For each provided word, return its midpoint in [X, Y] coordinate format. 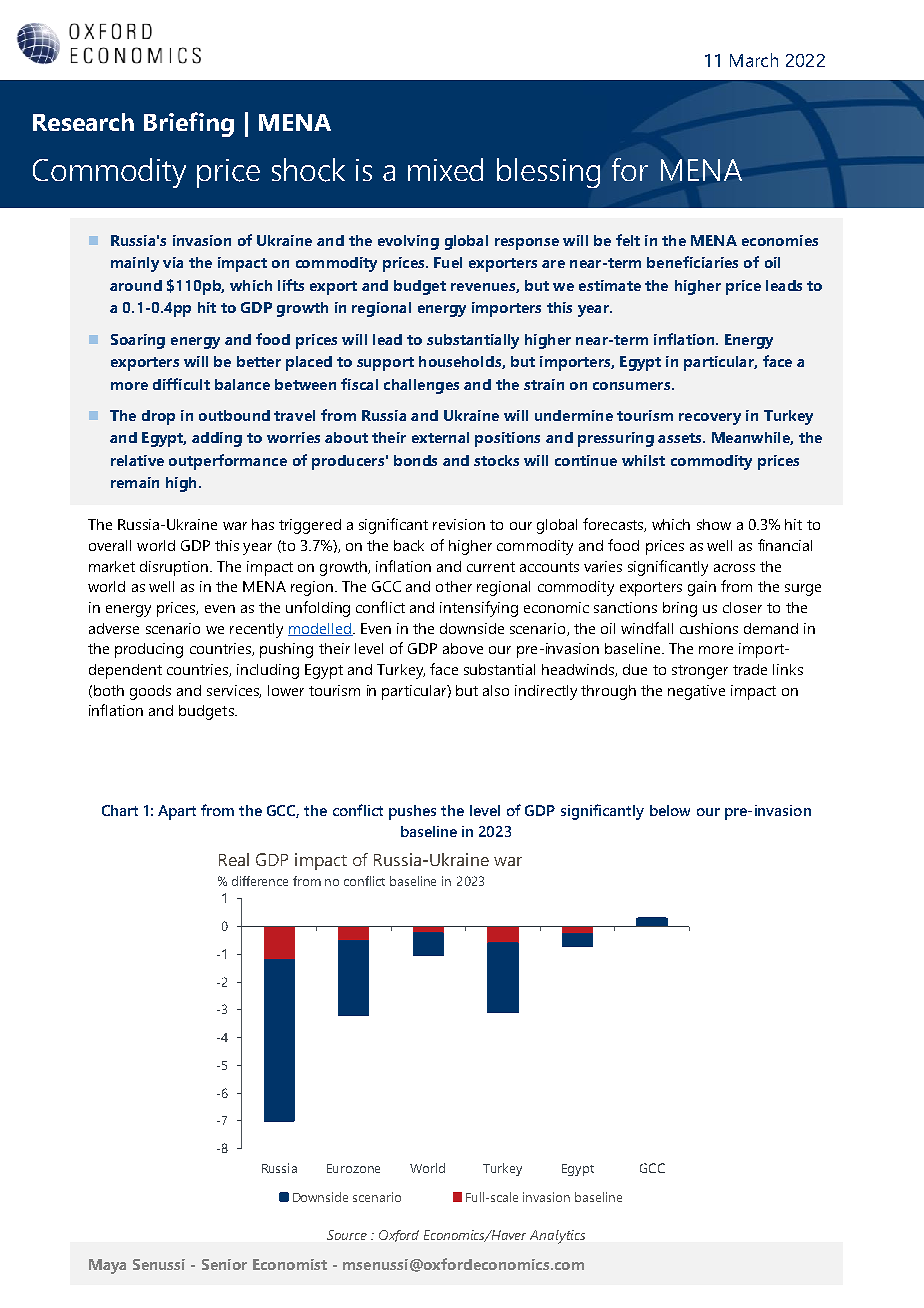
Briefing [189, 124]
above [463, 648]
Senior [224, 1264]
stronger [700, 672]
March [754, 60]
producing [149, 650]
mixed [445, 169]
